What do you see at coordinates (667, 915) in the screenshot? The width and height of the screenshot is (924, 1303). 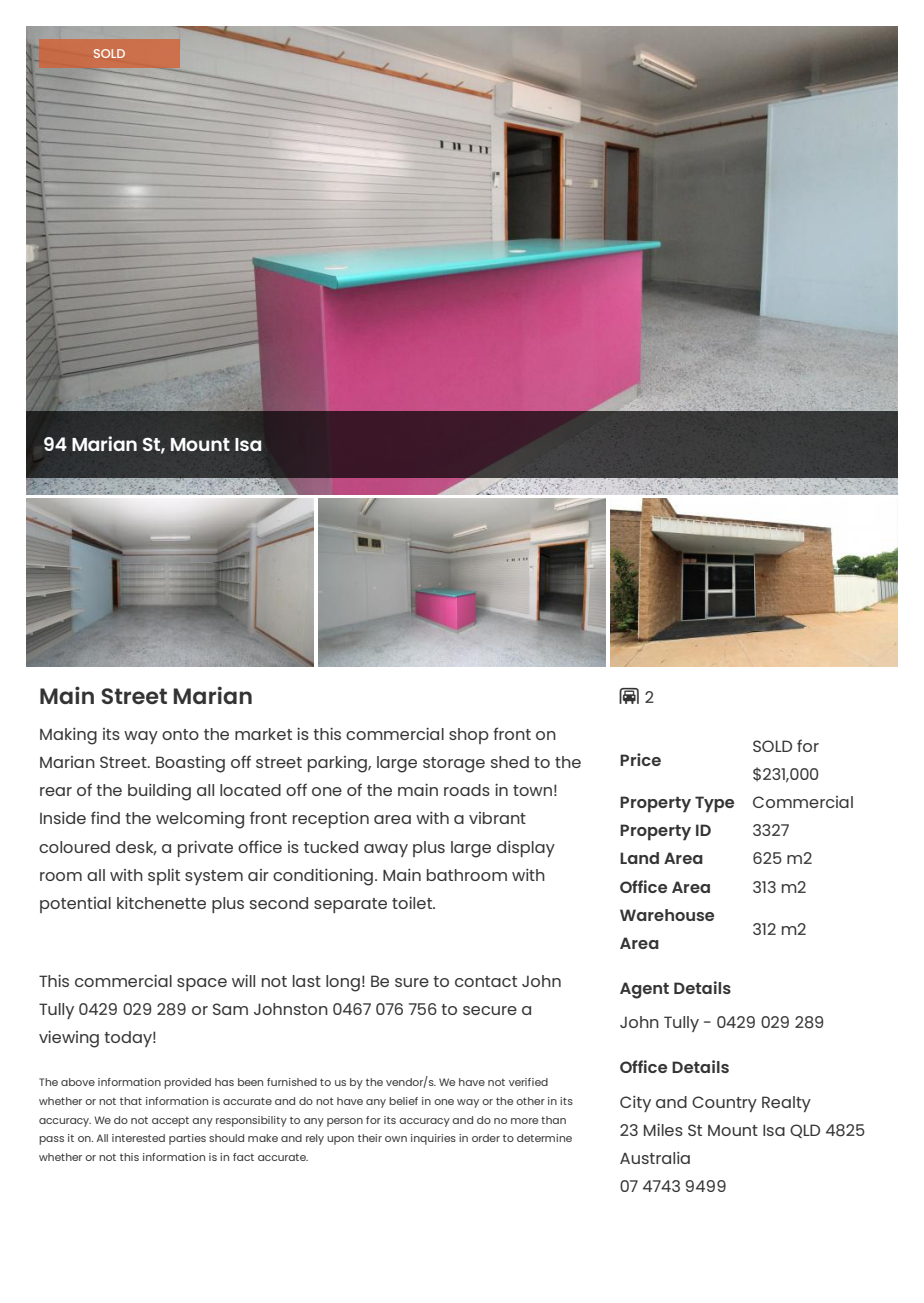 I see `Warehouse` at bounding box center [667, 915].
